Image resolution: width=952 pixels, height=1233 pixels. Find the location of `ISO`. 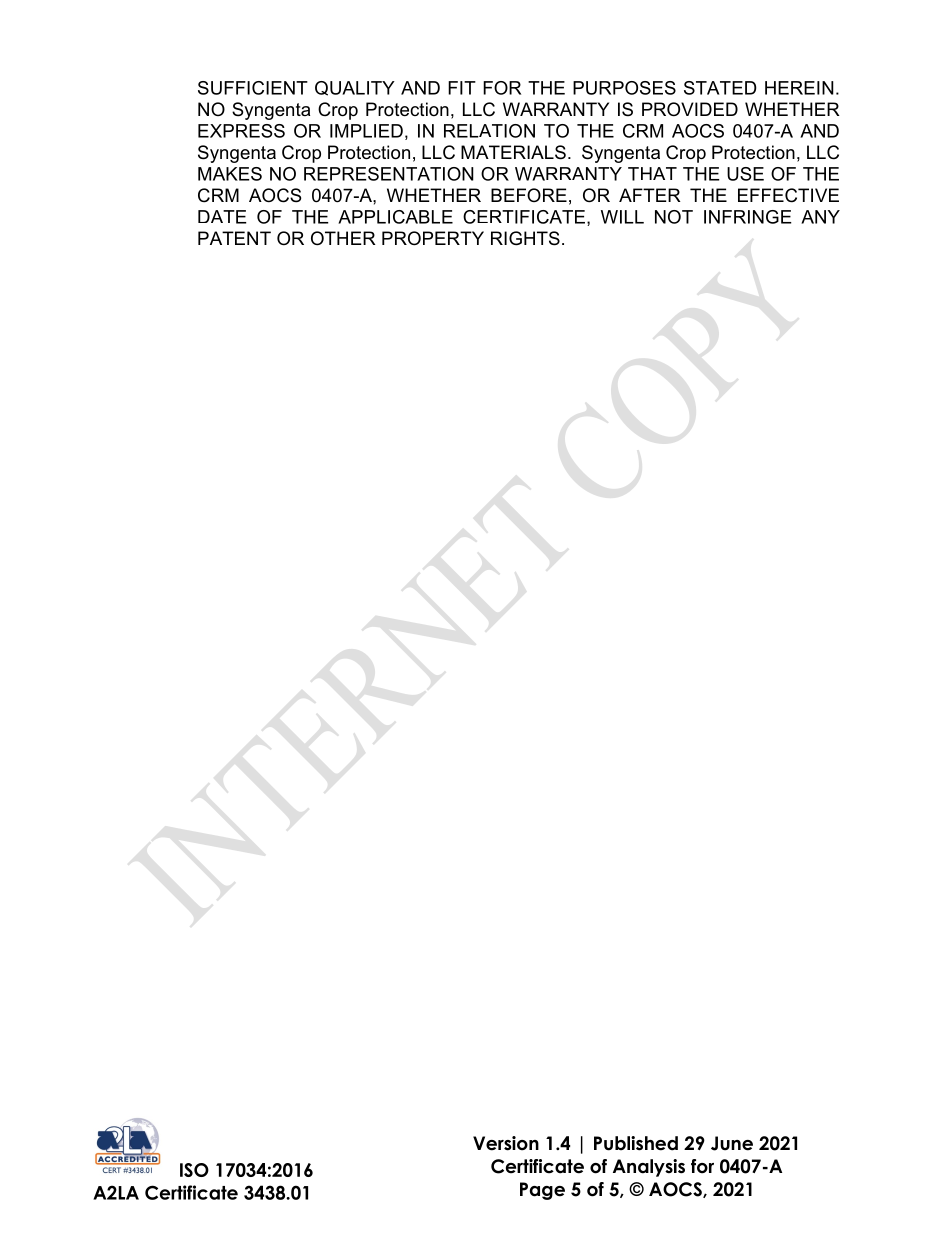

ISO is located at coordinates (194, 1170).
